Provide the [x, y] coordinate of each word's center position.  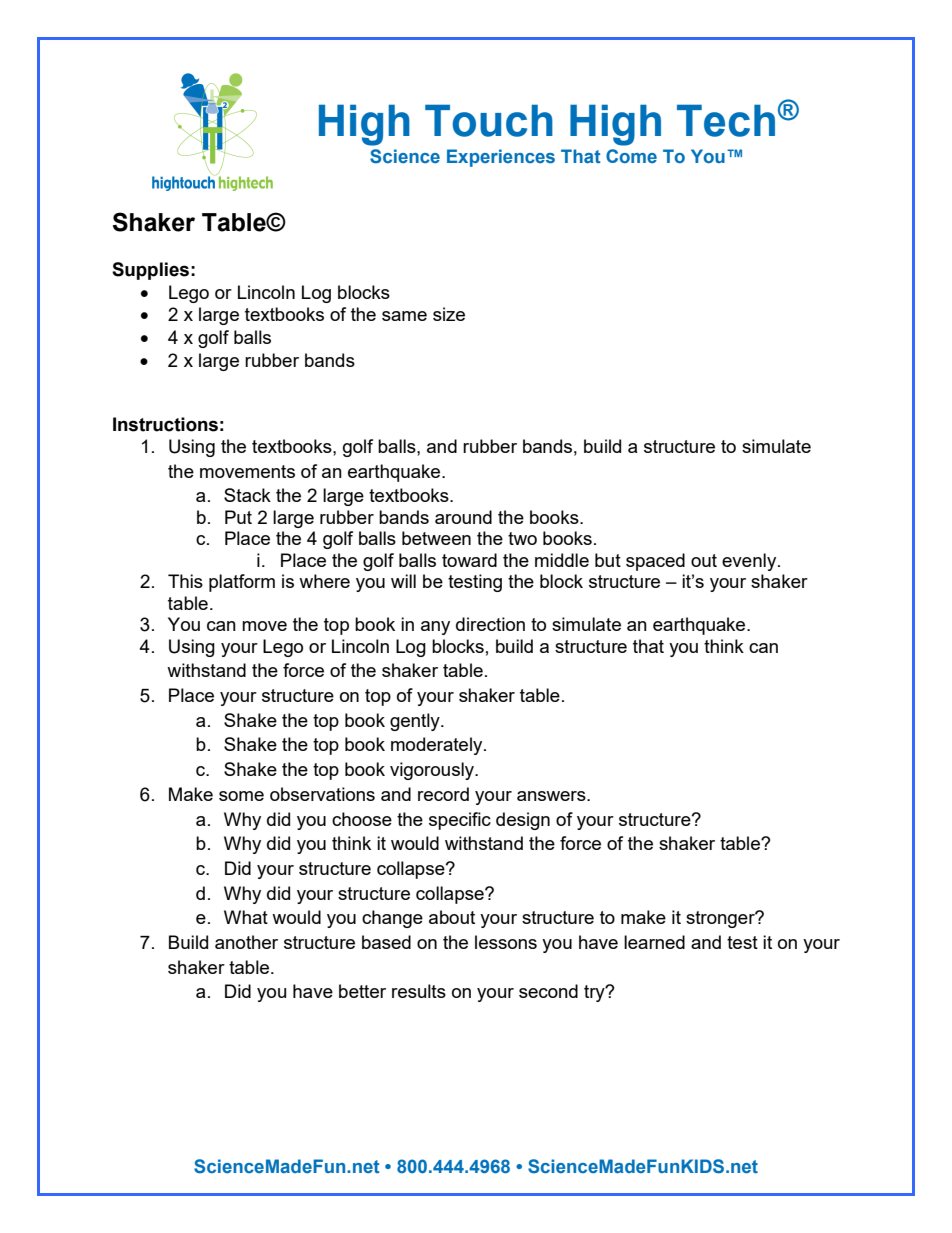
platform [242, 583]
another [246, 942]
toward [469, 560]
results [419, 991]
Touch [489, 120]
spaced [655, 562]
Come [631, 156]
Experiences [501, 158]
